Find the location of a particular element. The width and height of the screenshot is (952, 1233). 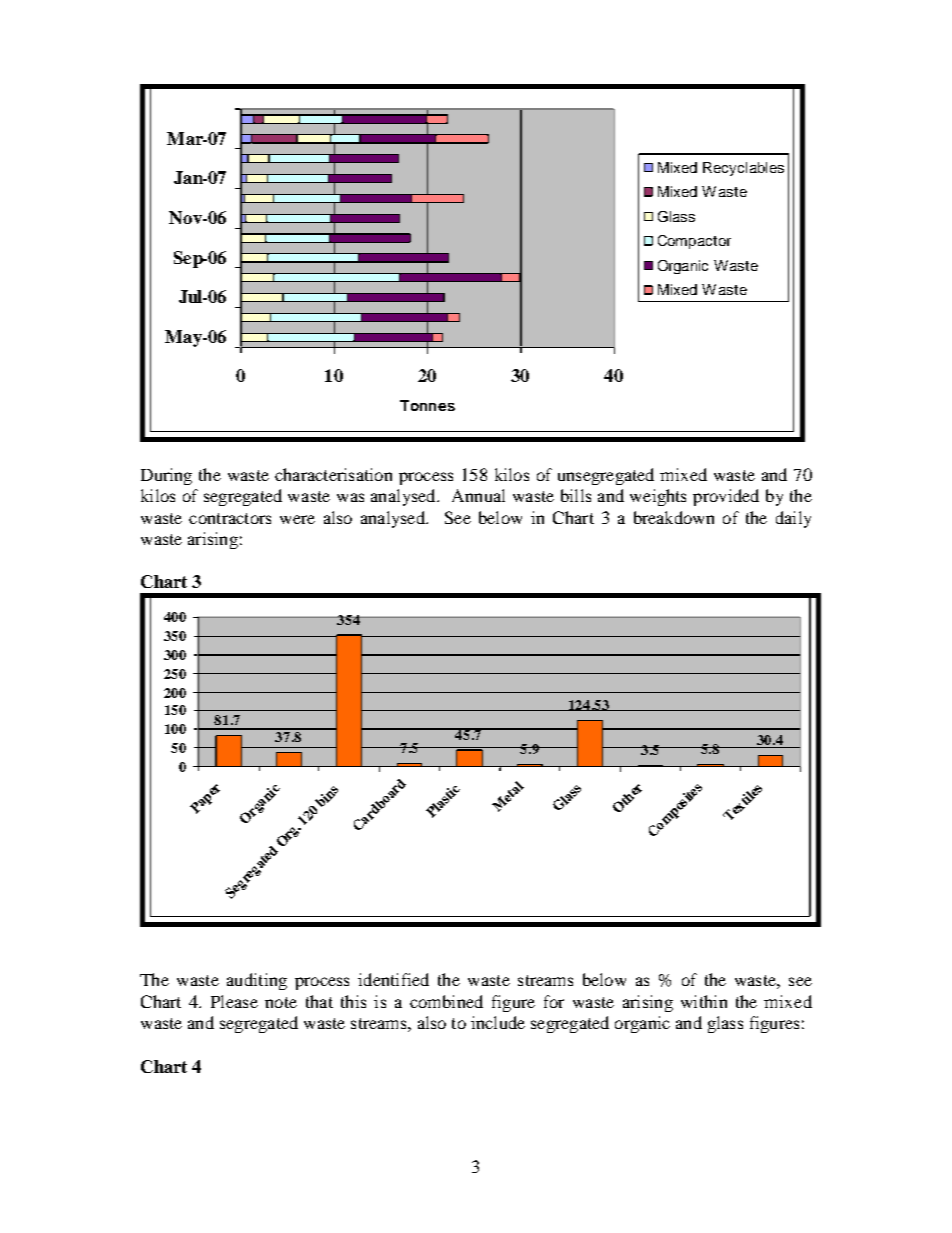

Recyclables is located at coordinates (743, 169).
